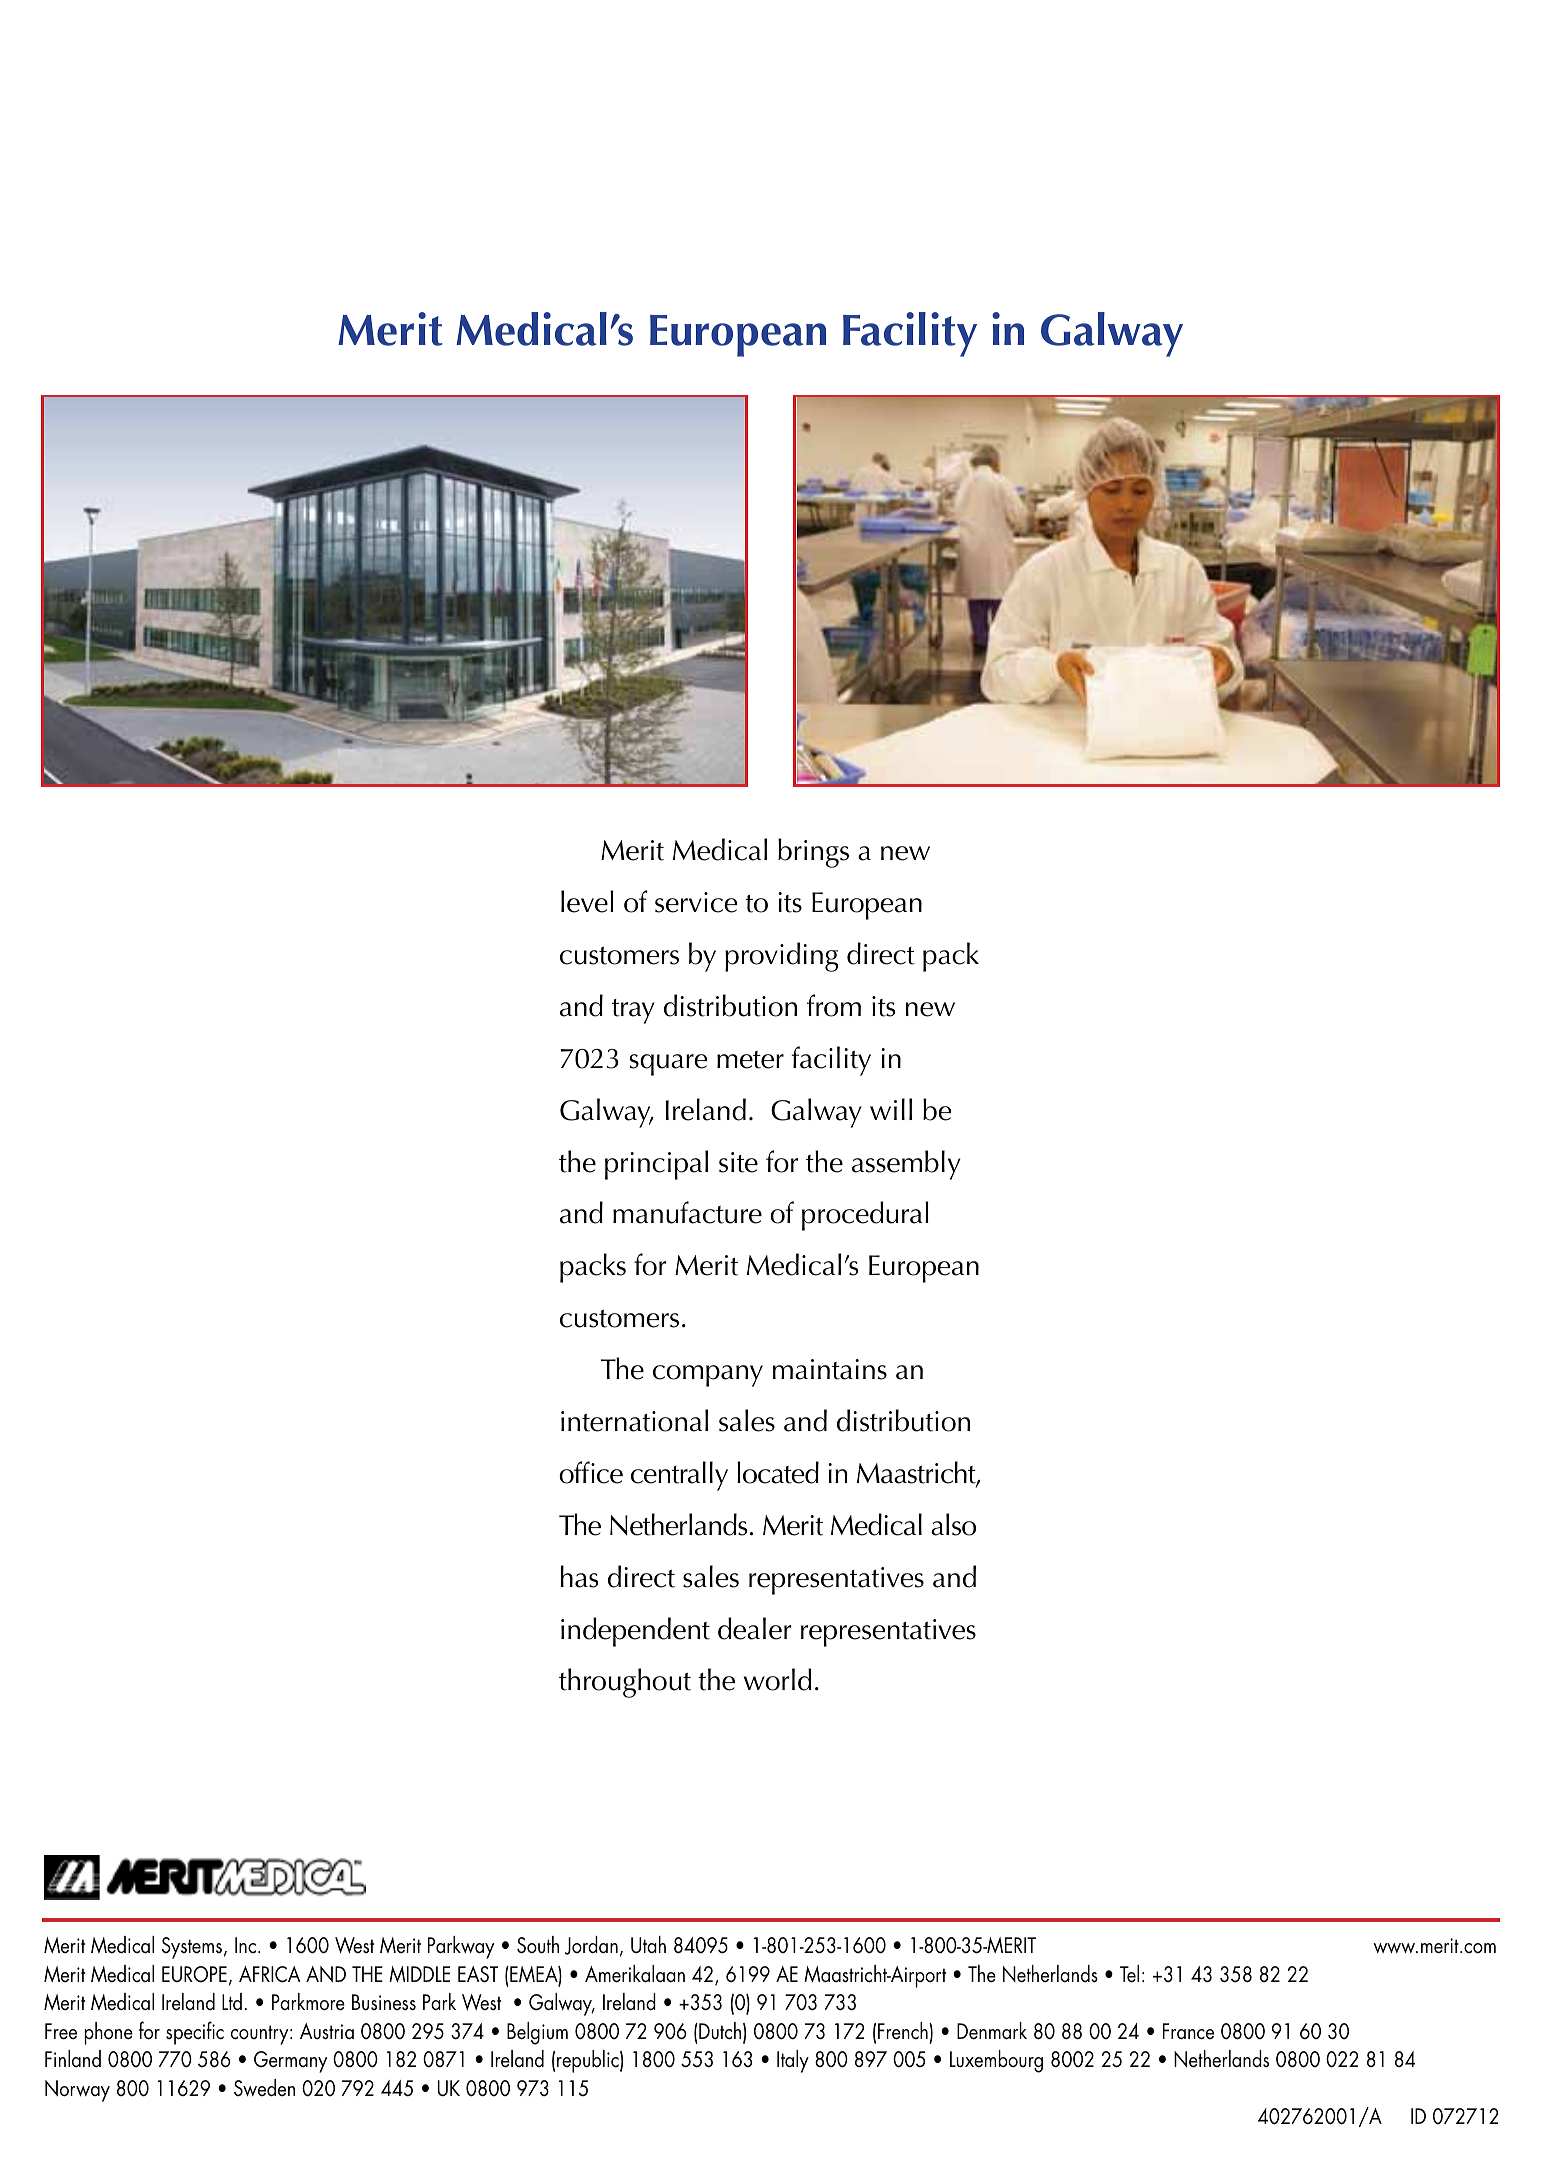  I want to click on principal, so click(656, 1165).
